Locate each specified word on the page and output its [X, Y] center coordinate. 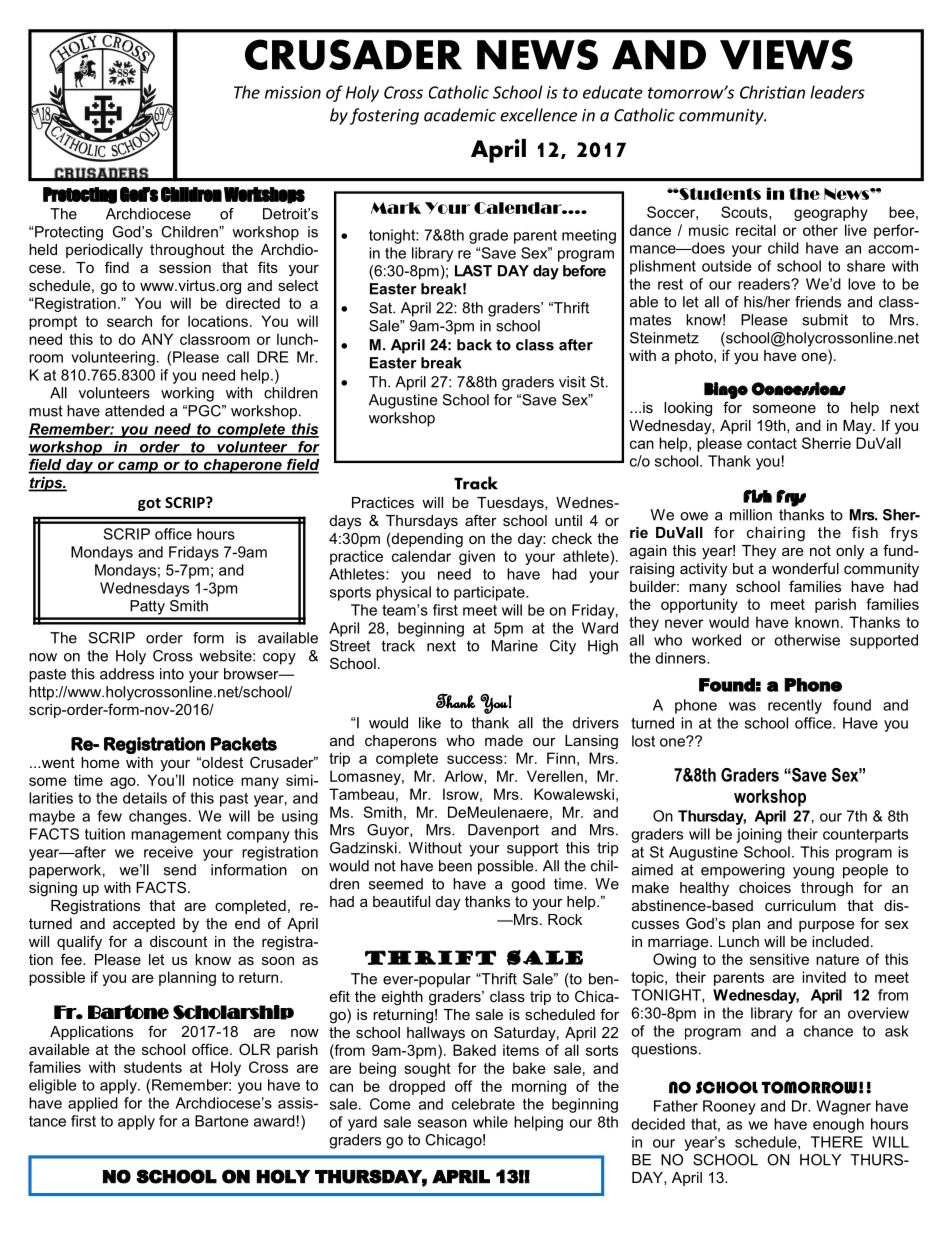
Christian [772, 92]
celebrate [483, 1104]
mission [293, 92]
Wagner [843, 1107]
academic [460, 115]
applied [93, 1104]
